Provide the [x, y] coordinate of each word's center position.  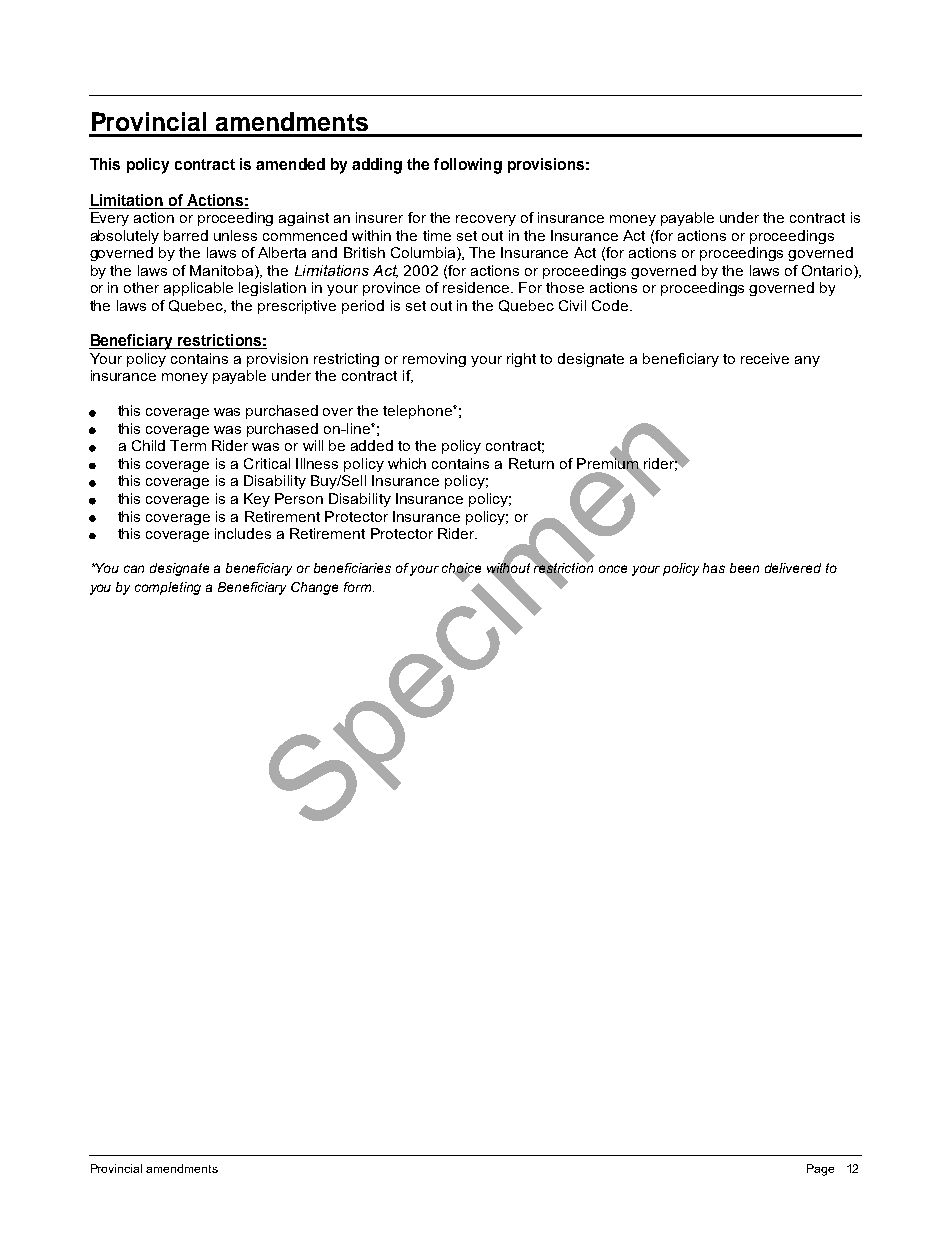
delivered [793, 568]
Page [820, 1170]
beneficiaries [352, 568]
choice [461, 569]
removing [434, 360]
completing [168, 588]
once [613, 569]
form [359, 587]
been [744, 568]
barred [186, 235]
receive [765, 358]
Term [188, 445]
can [134, 569]
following [468, 166]
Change [314, 588]
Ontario [828, 272]
